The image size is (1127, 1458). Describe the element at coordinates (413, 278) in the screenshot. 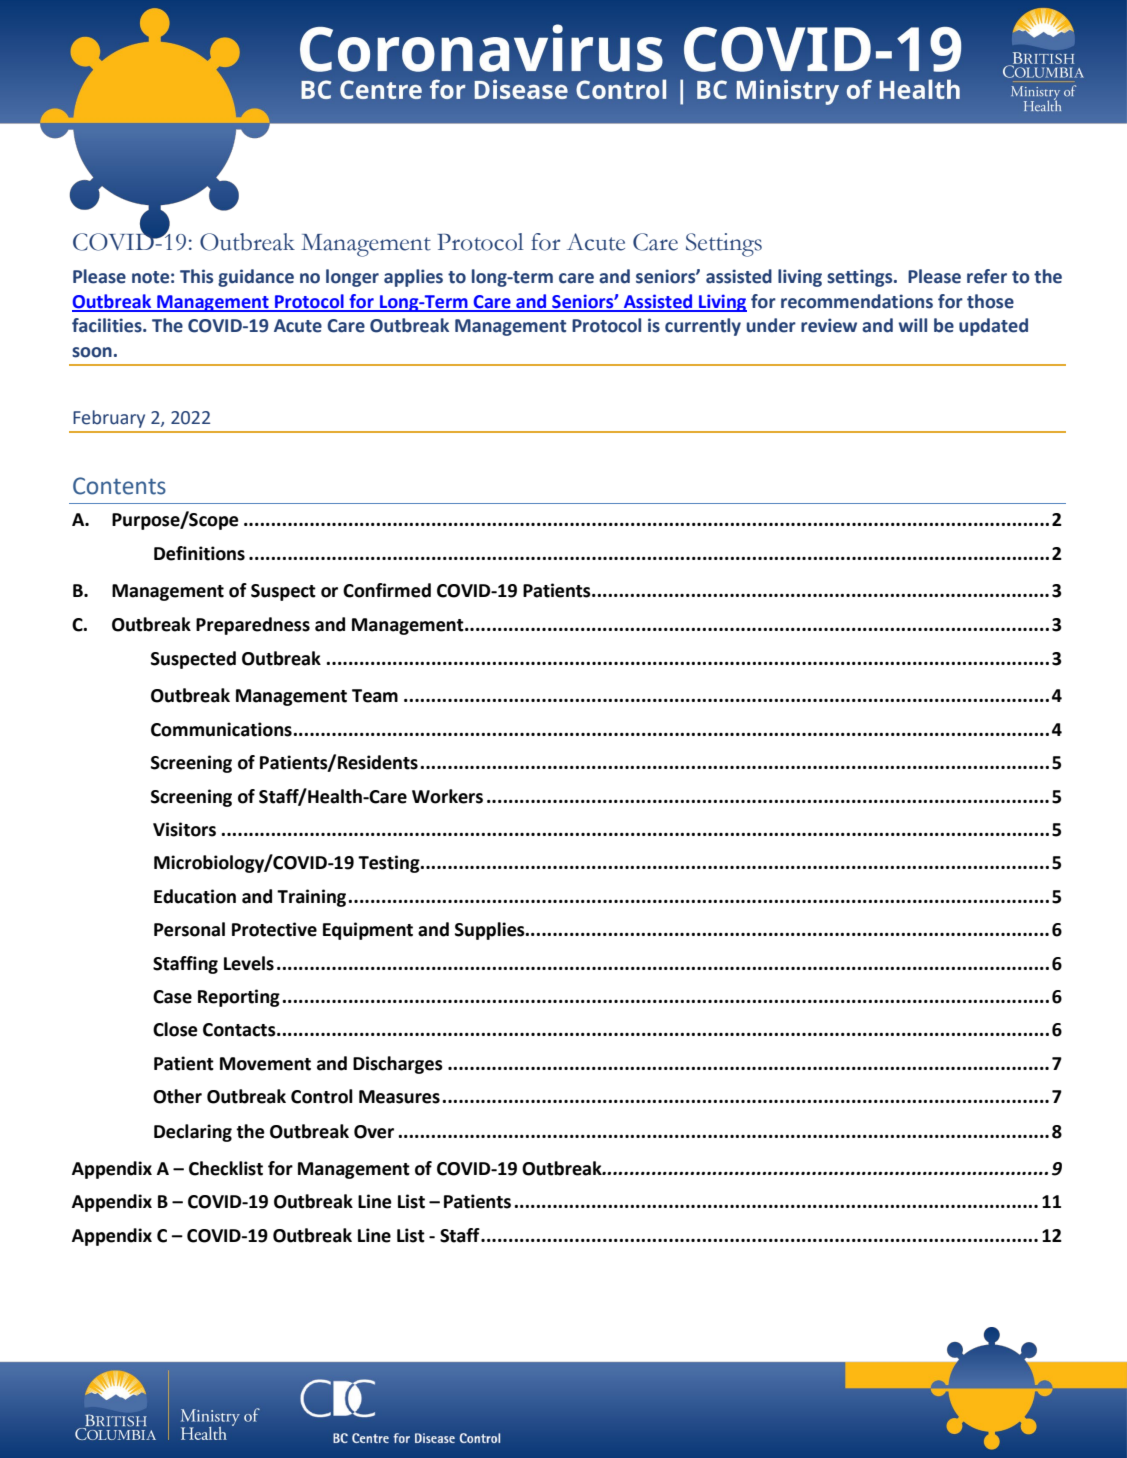

I see `applies` at that location.
